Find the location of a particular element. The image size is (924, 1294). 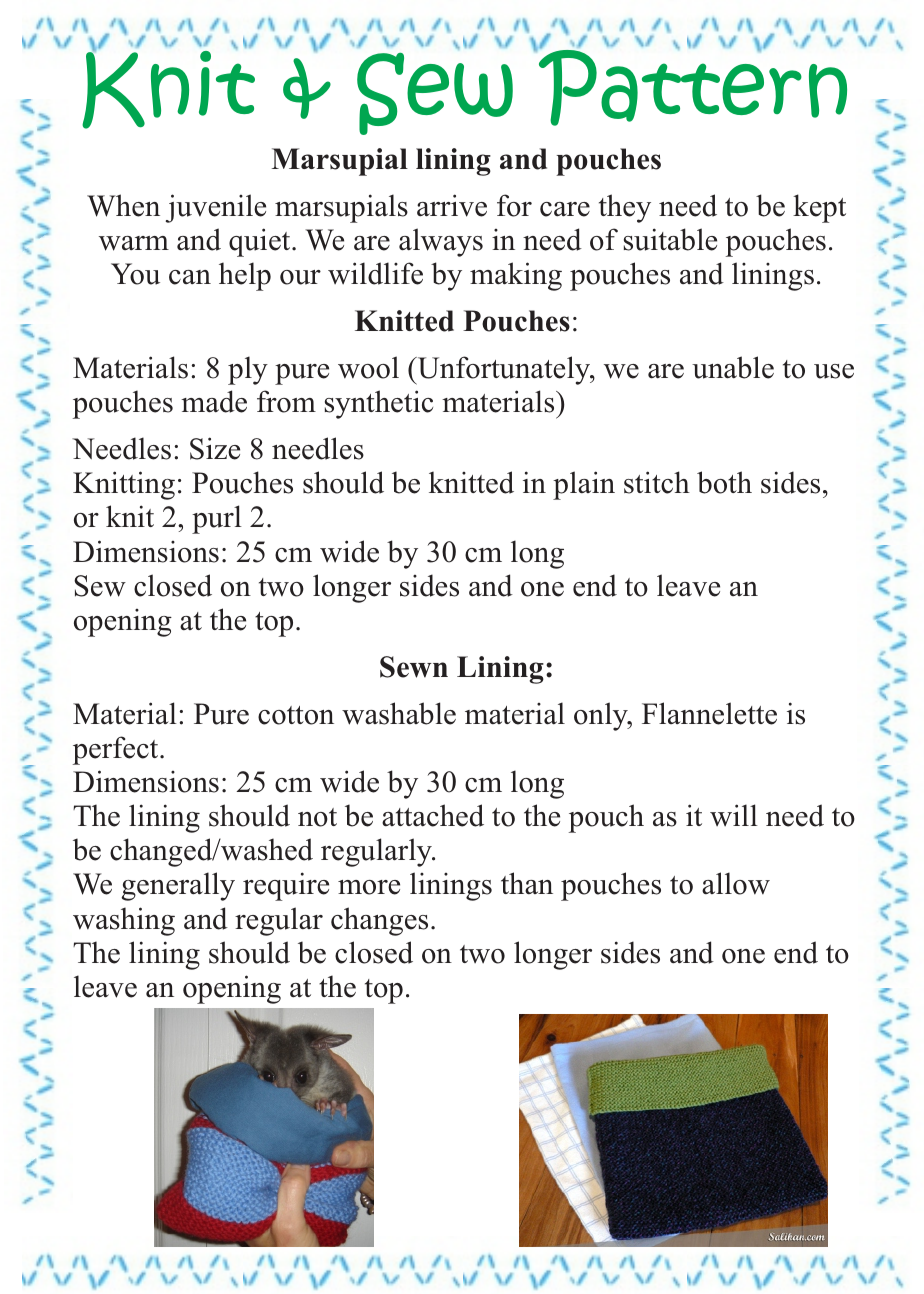

Sewn is located at coordinates (414, 667).
